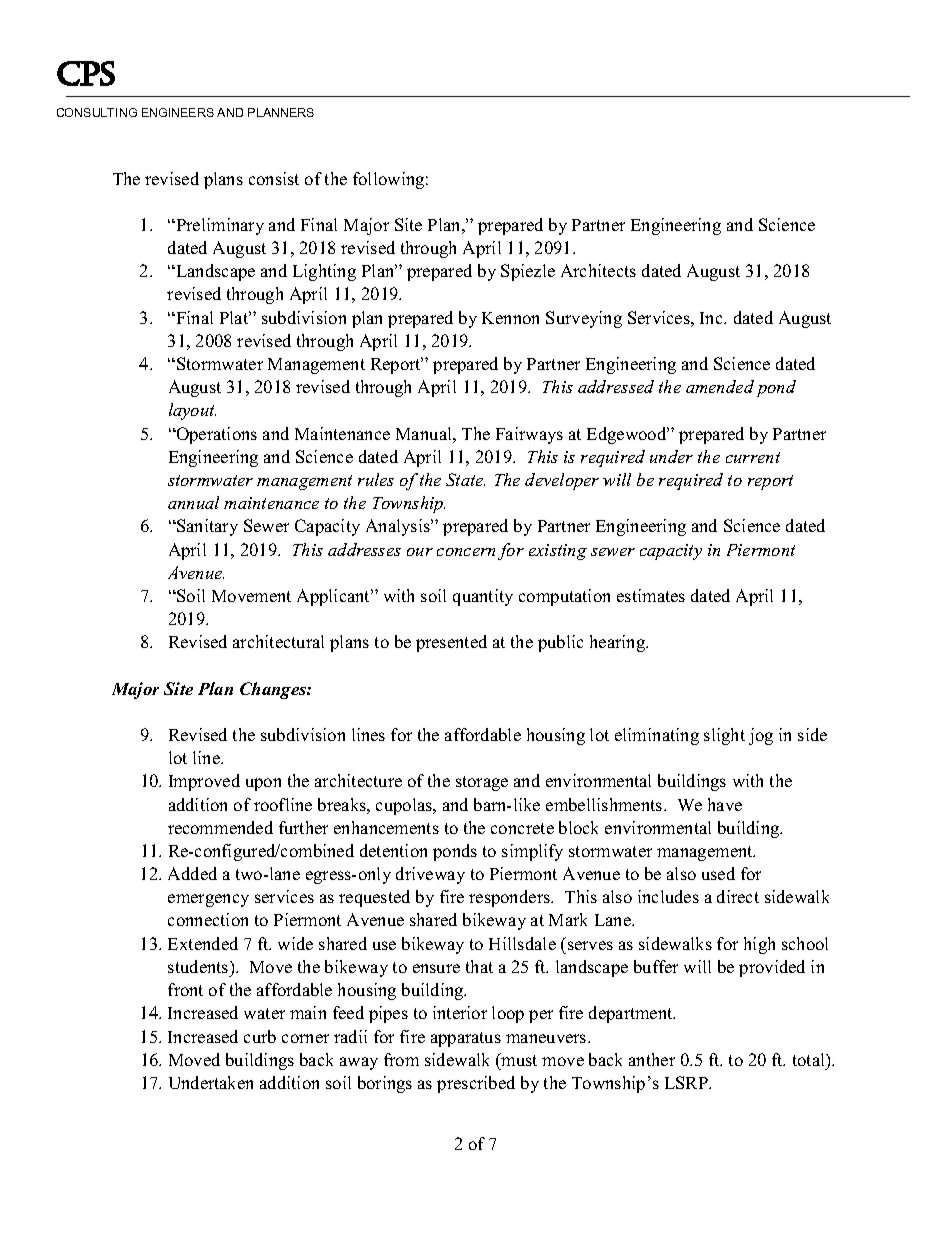  Describe the element at coordinates (724, 736) in the screenshot. I see `slight` at that location.
